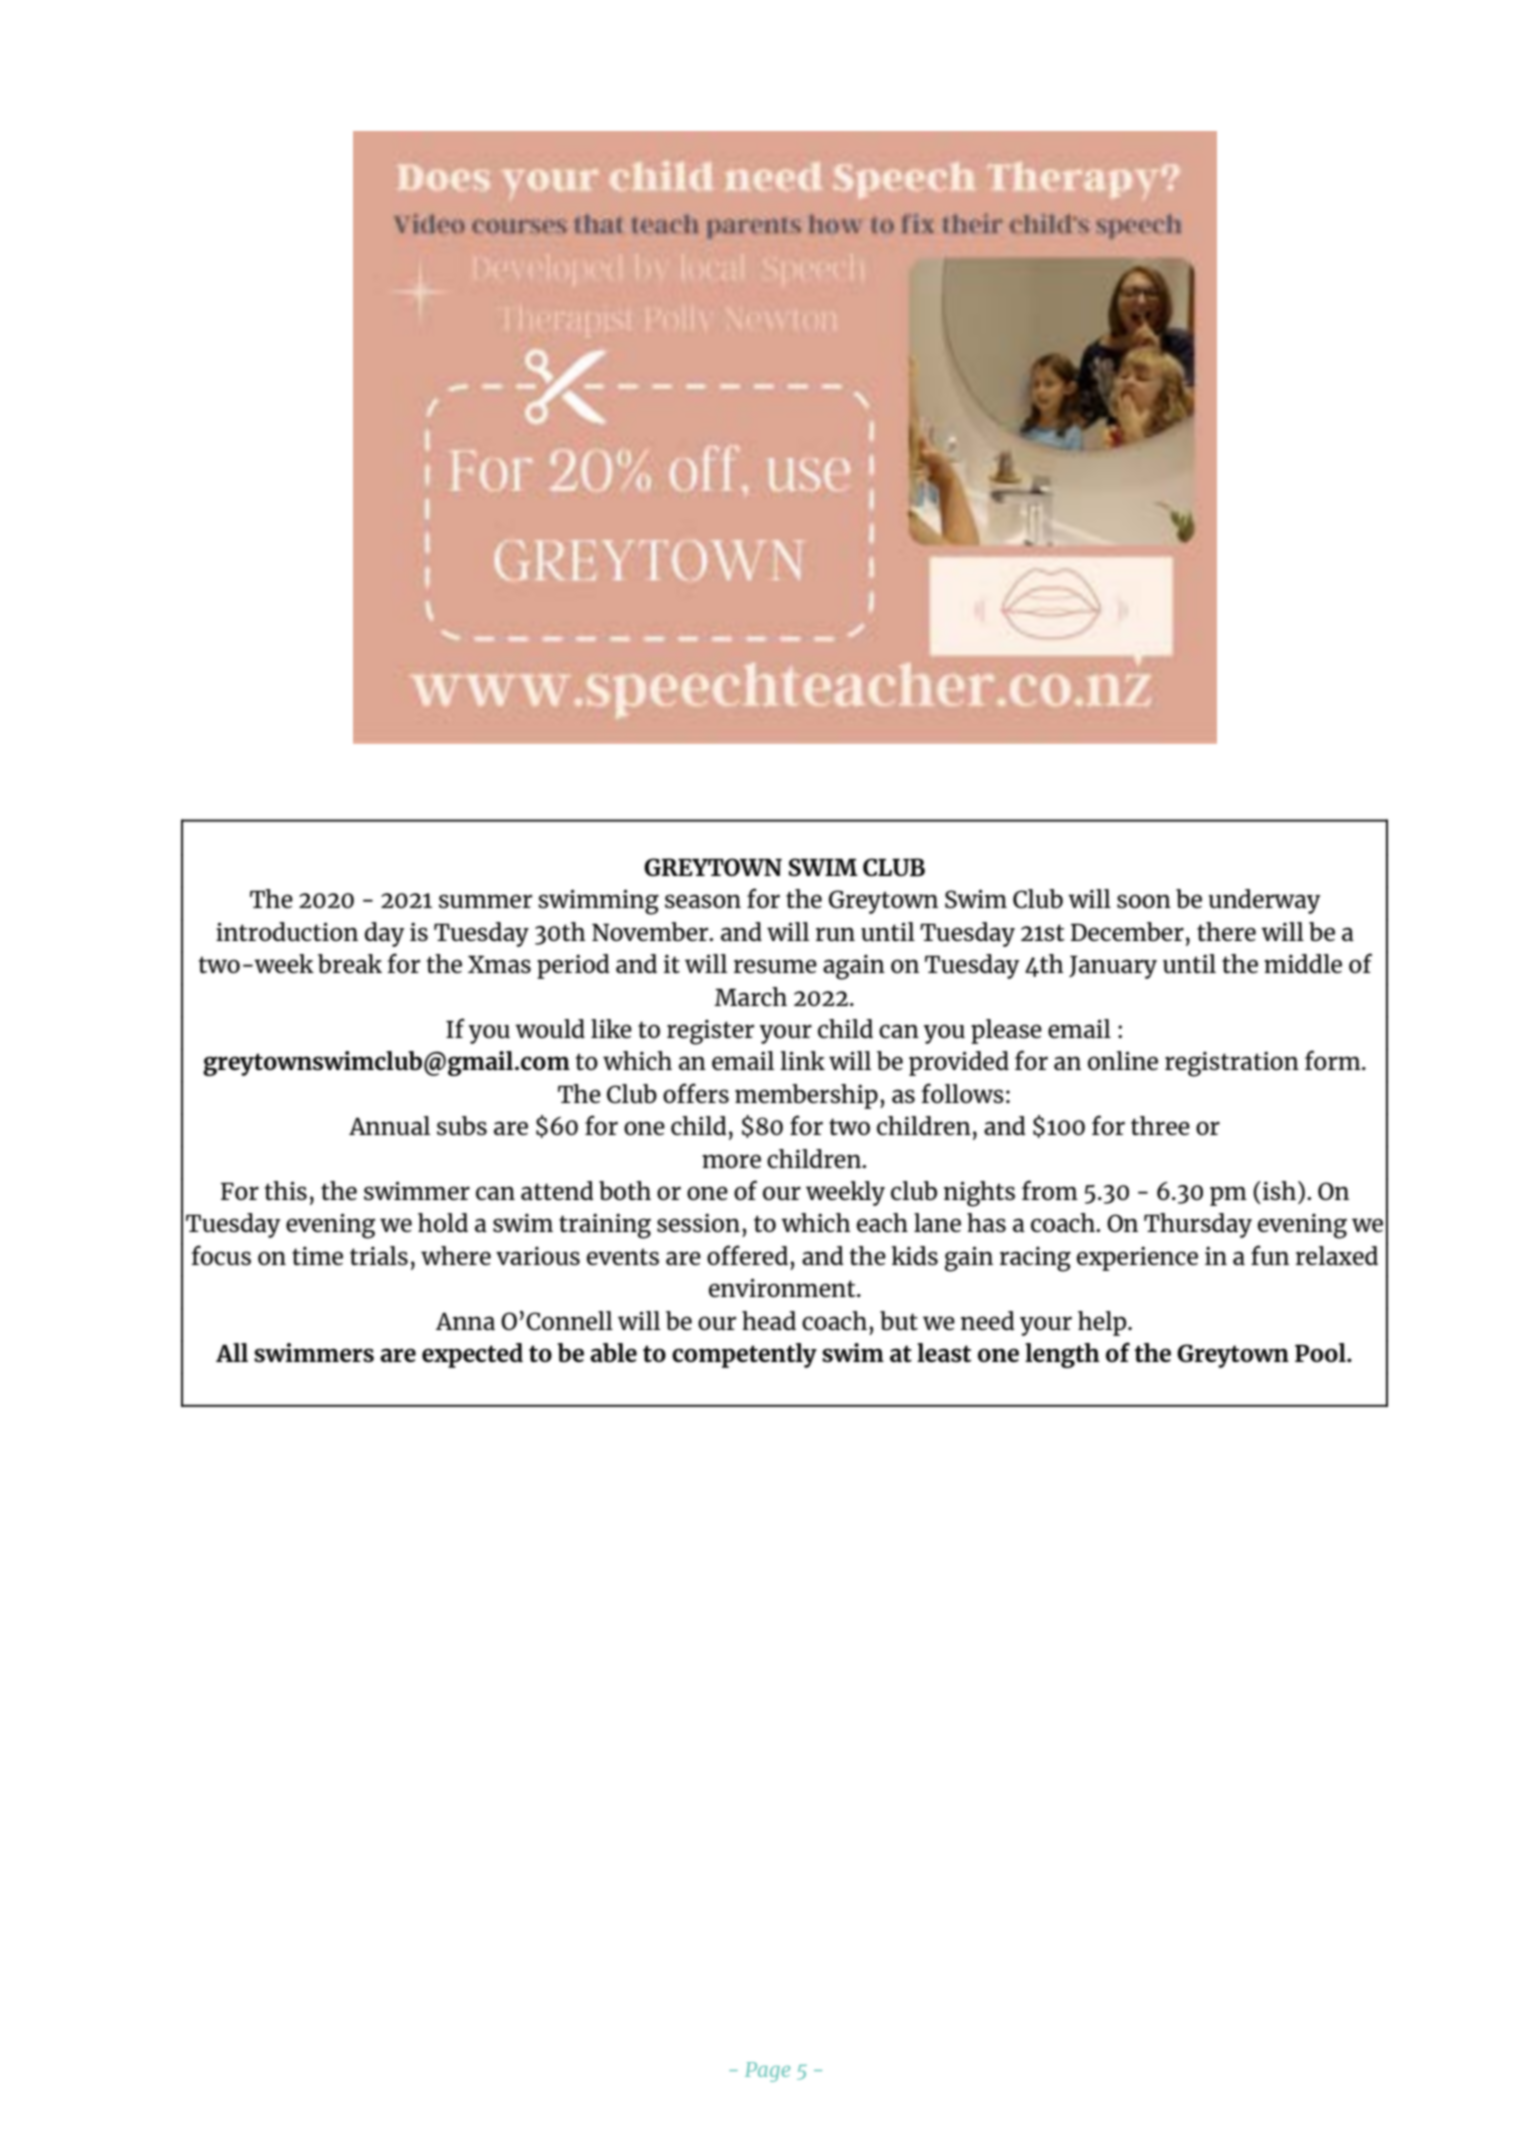 The height and width of the screenshot is (2140, 1515). I want to click on Page, so click(767, 2072).
